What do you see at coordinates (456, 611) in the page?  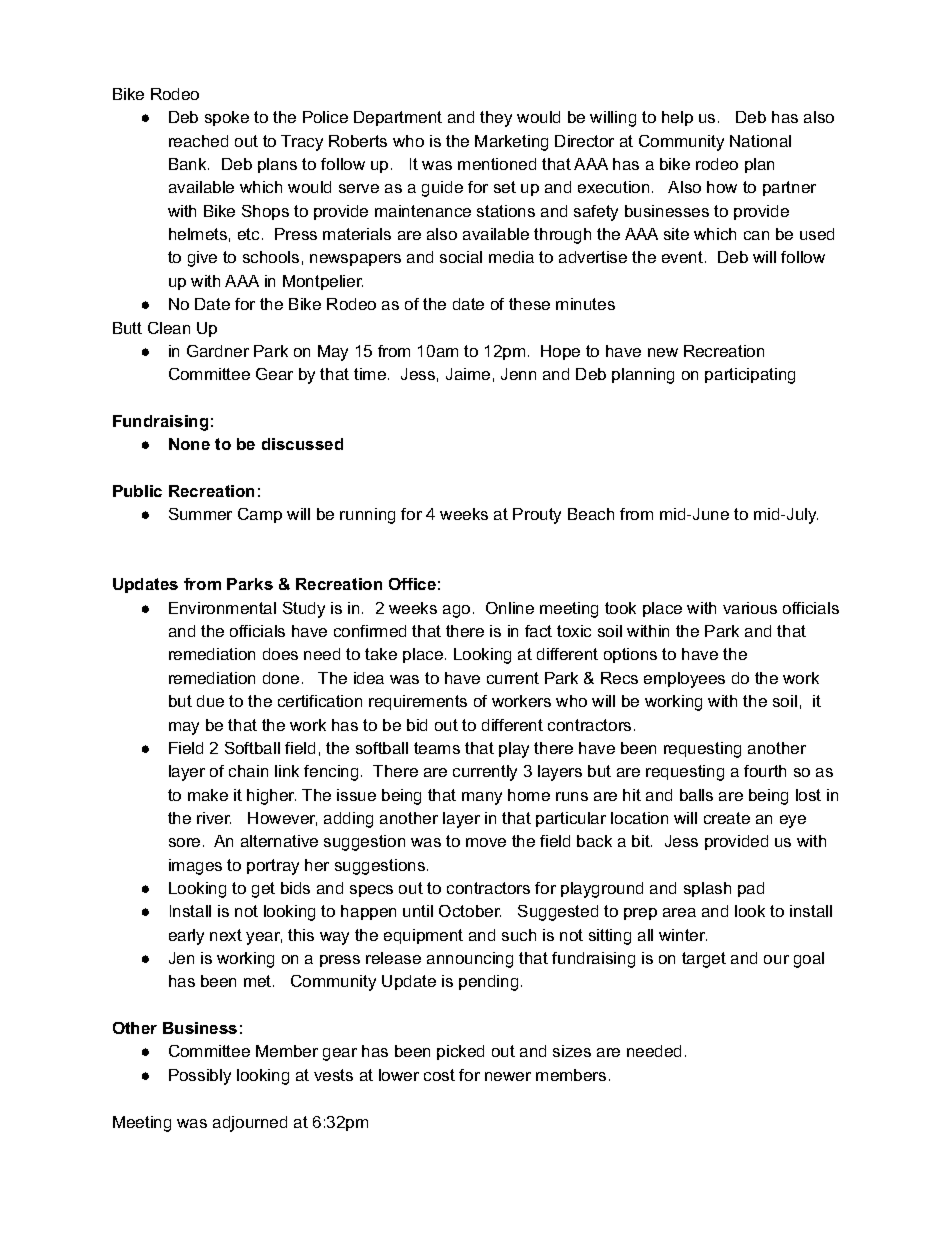 I see `ago` at bounding box center [456, 611].
